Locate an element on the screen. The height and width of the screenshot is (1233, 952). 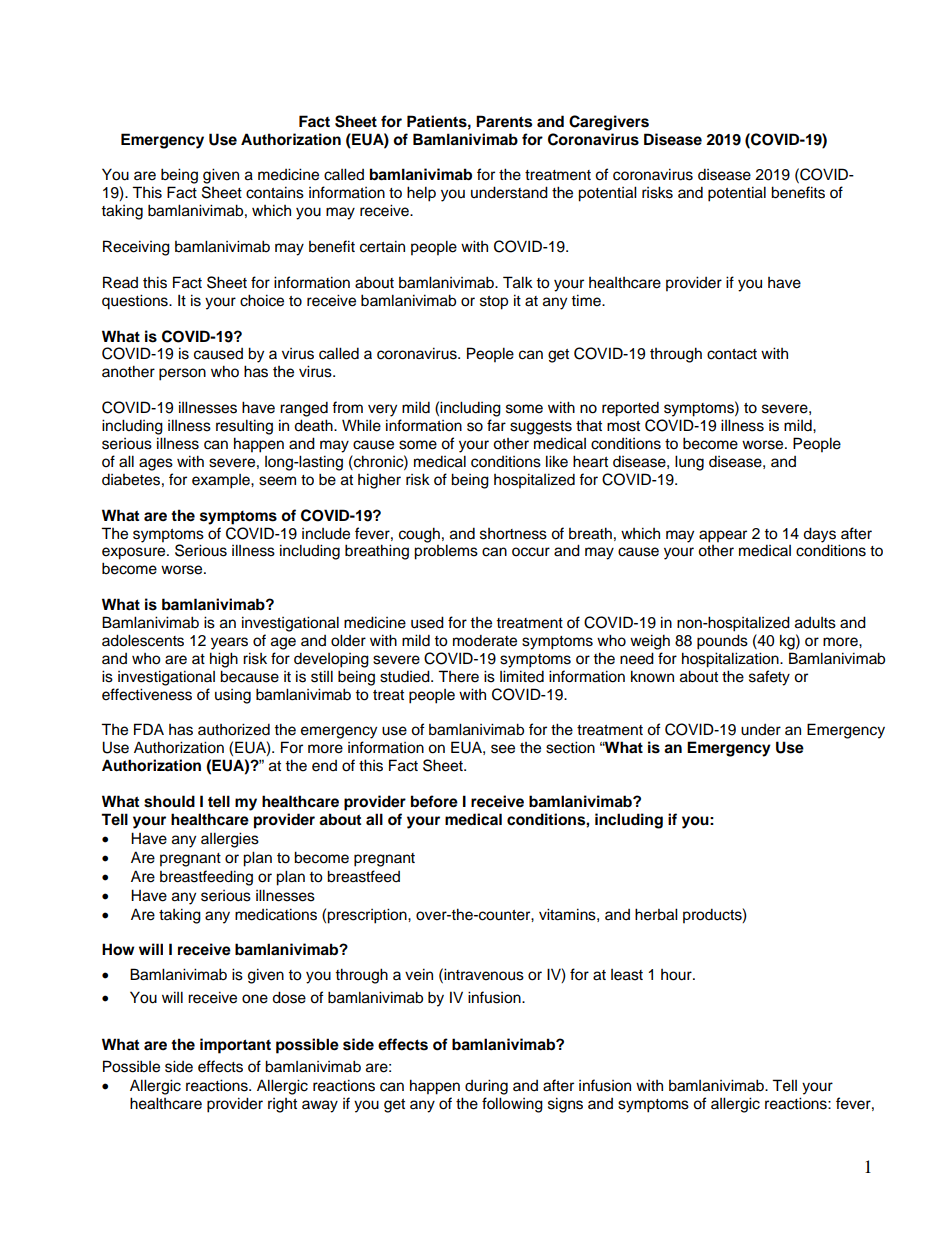
years is located at coordinates (229, 643).
